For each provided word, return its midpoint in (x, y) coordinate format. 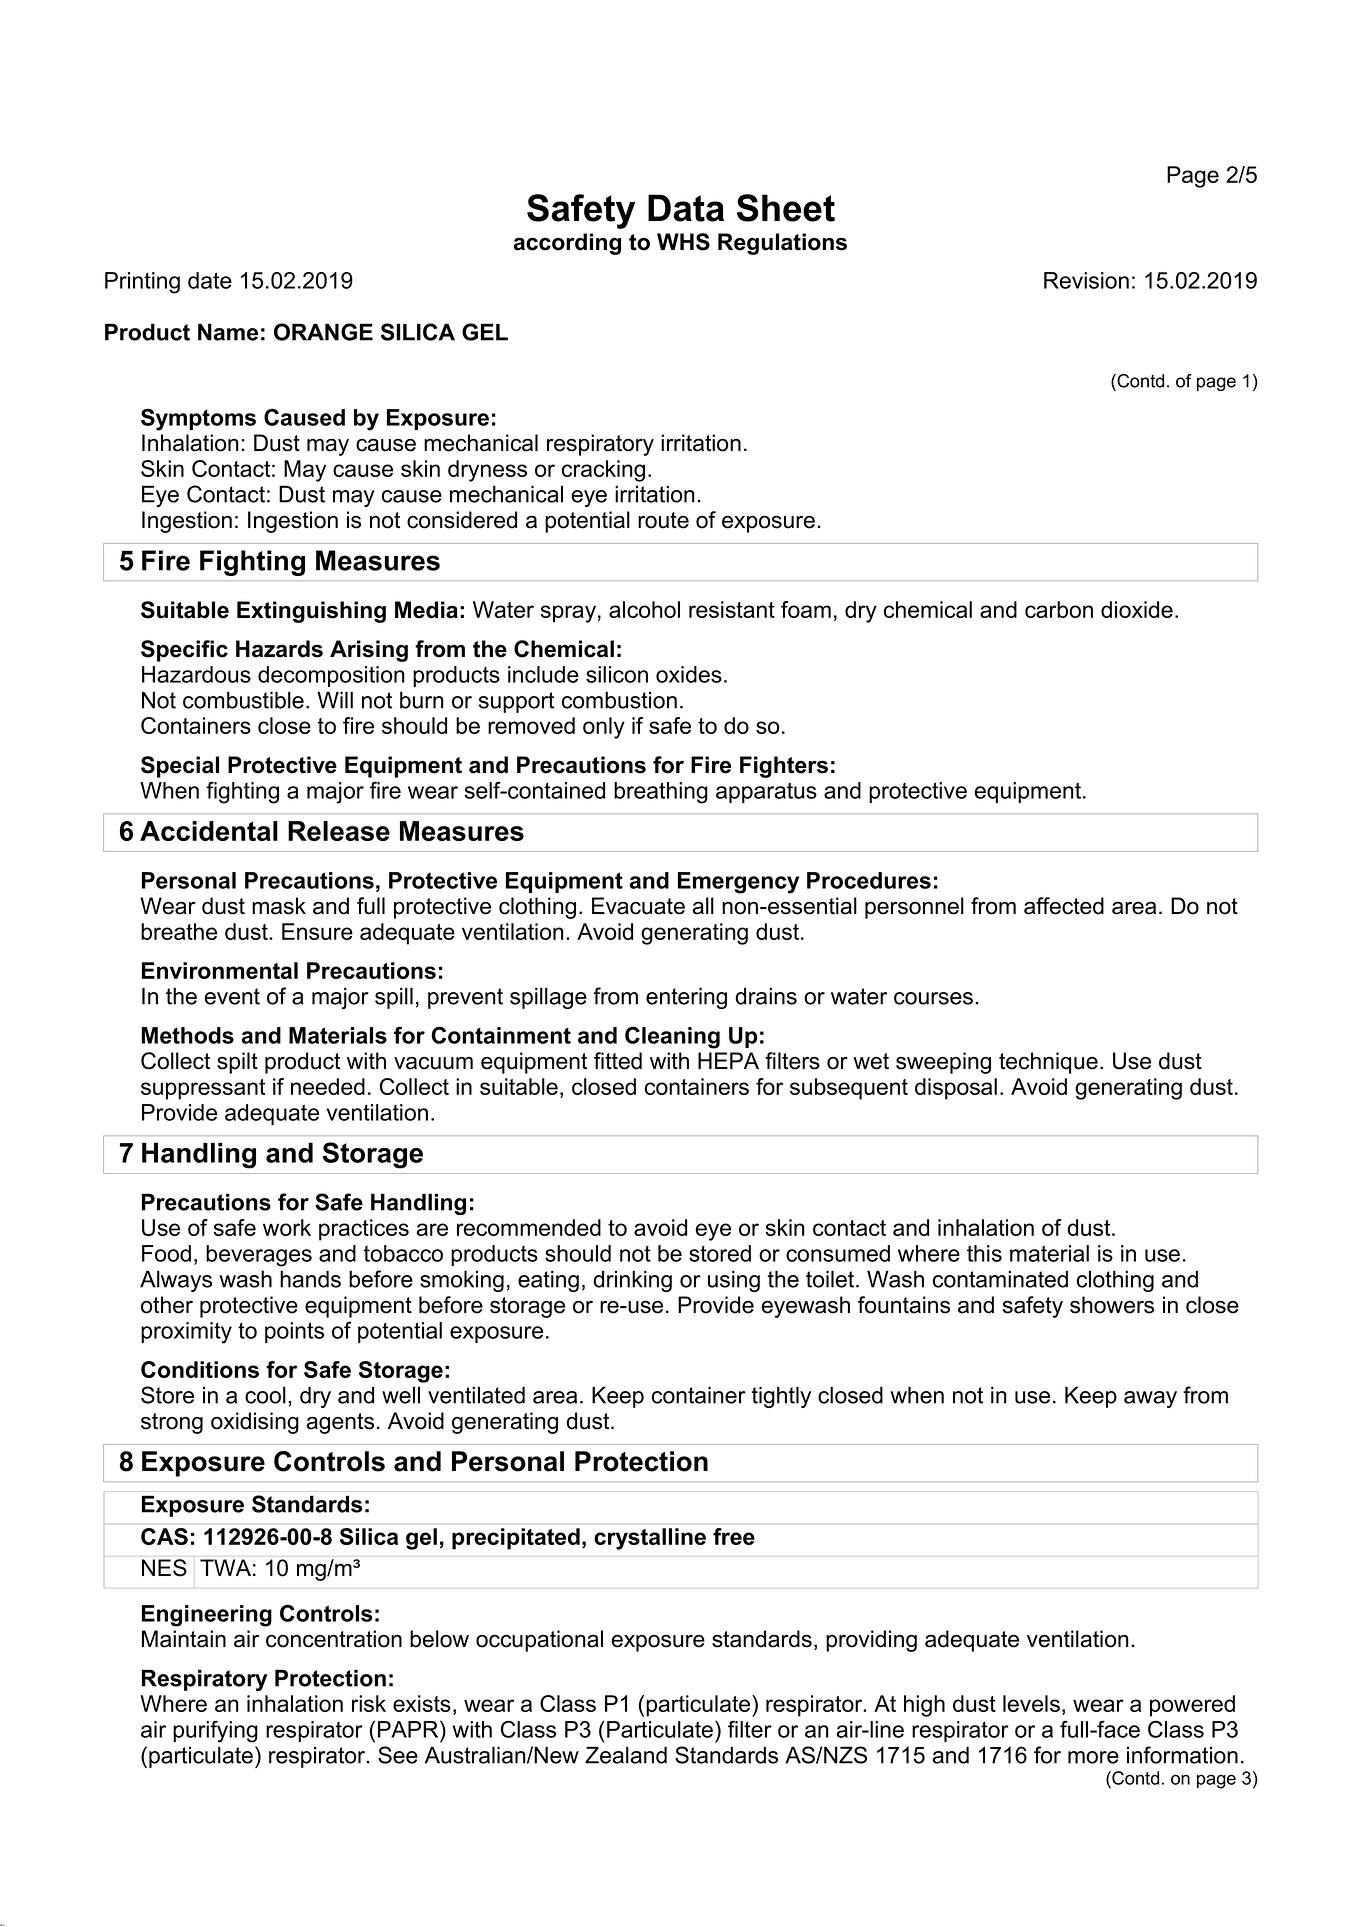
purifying (215, 1731)
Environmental (220, 970)
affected (1064, 906)
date (210, 280)
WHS (683, 242)
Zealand (626, 1755)
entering (686, 998)
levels (1031, 1703)
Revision (1086, 280)
